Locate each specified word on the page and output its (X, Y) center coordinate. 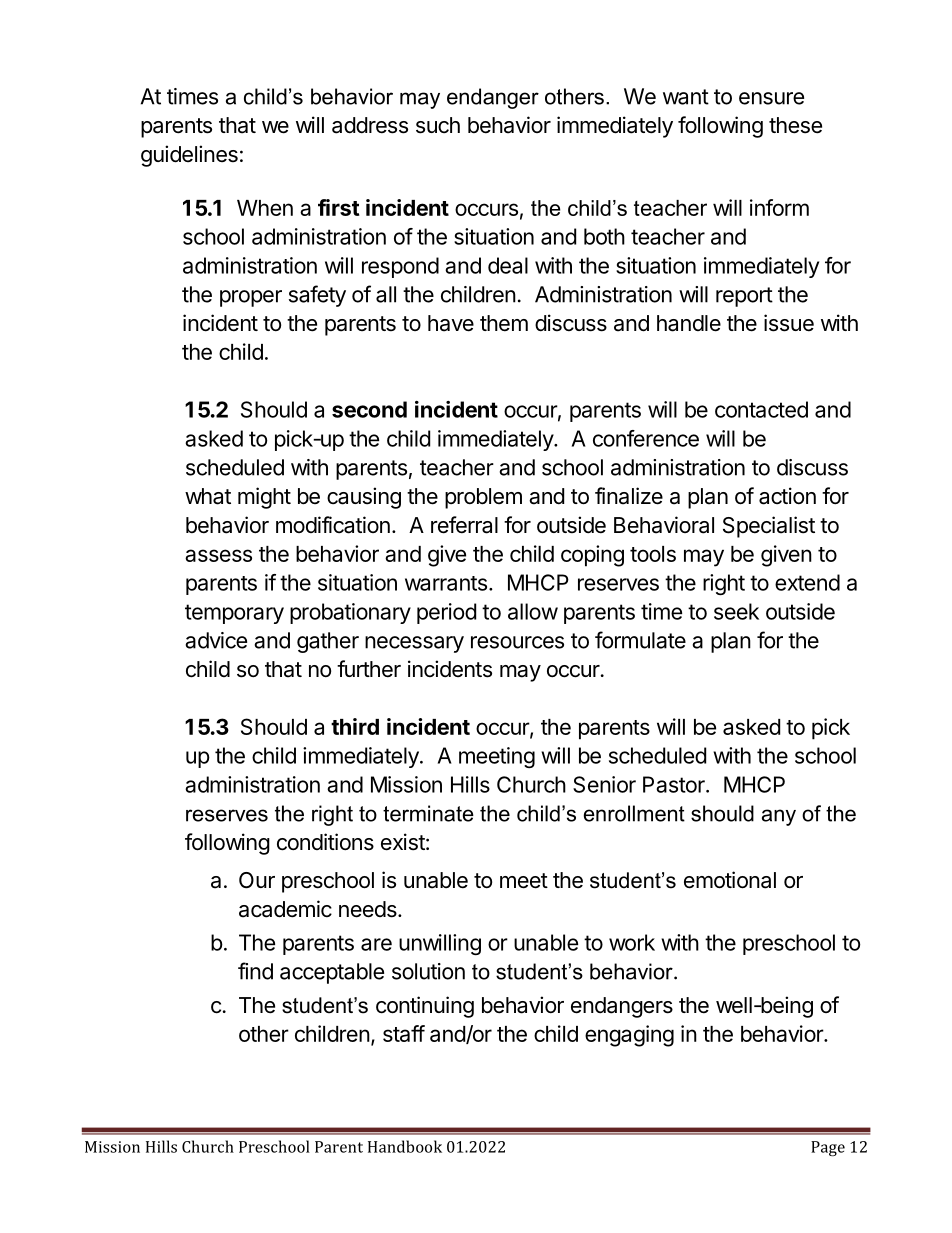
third (355, 726)
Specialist (769, 527)
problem (483, 498)
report (744, 297)
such (438, 125)
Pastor (675, 784)
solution (428, 971)
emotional (730, 880)
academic (285, 909)
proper (251, 298)
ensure (771, 98)
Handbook (405, 1146)
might (264, 498)
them (504, 323)
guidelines (189, 156)
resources (517, 642)
